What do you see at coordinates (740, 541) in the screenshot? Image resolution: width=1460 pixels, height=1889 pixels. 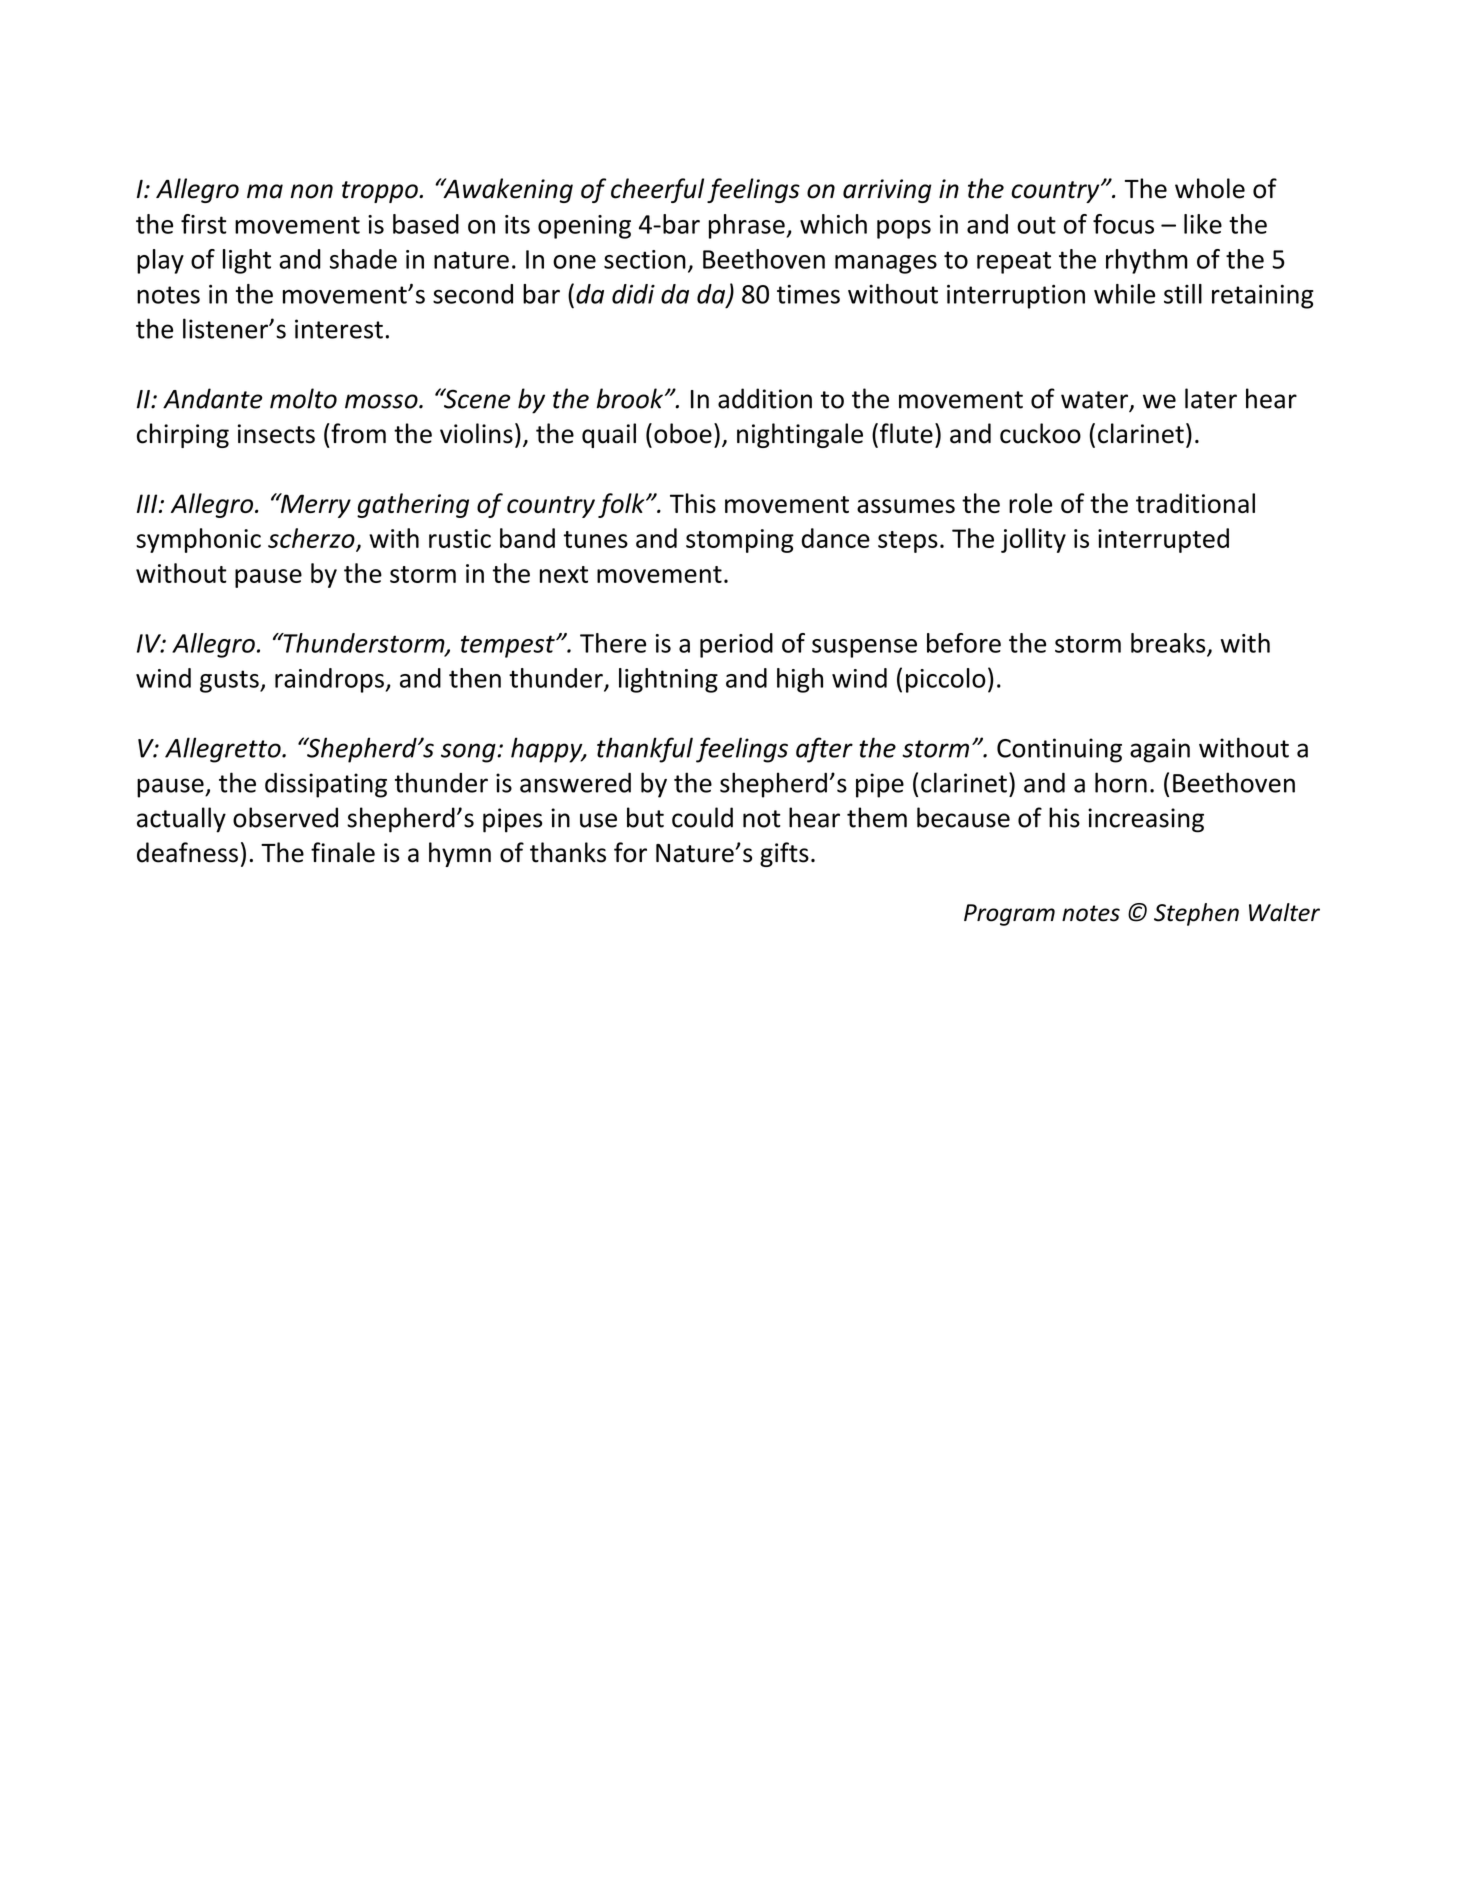 I see `stomping` at bounding box center [740, 541].
